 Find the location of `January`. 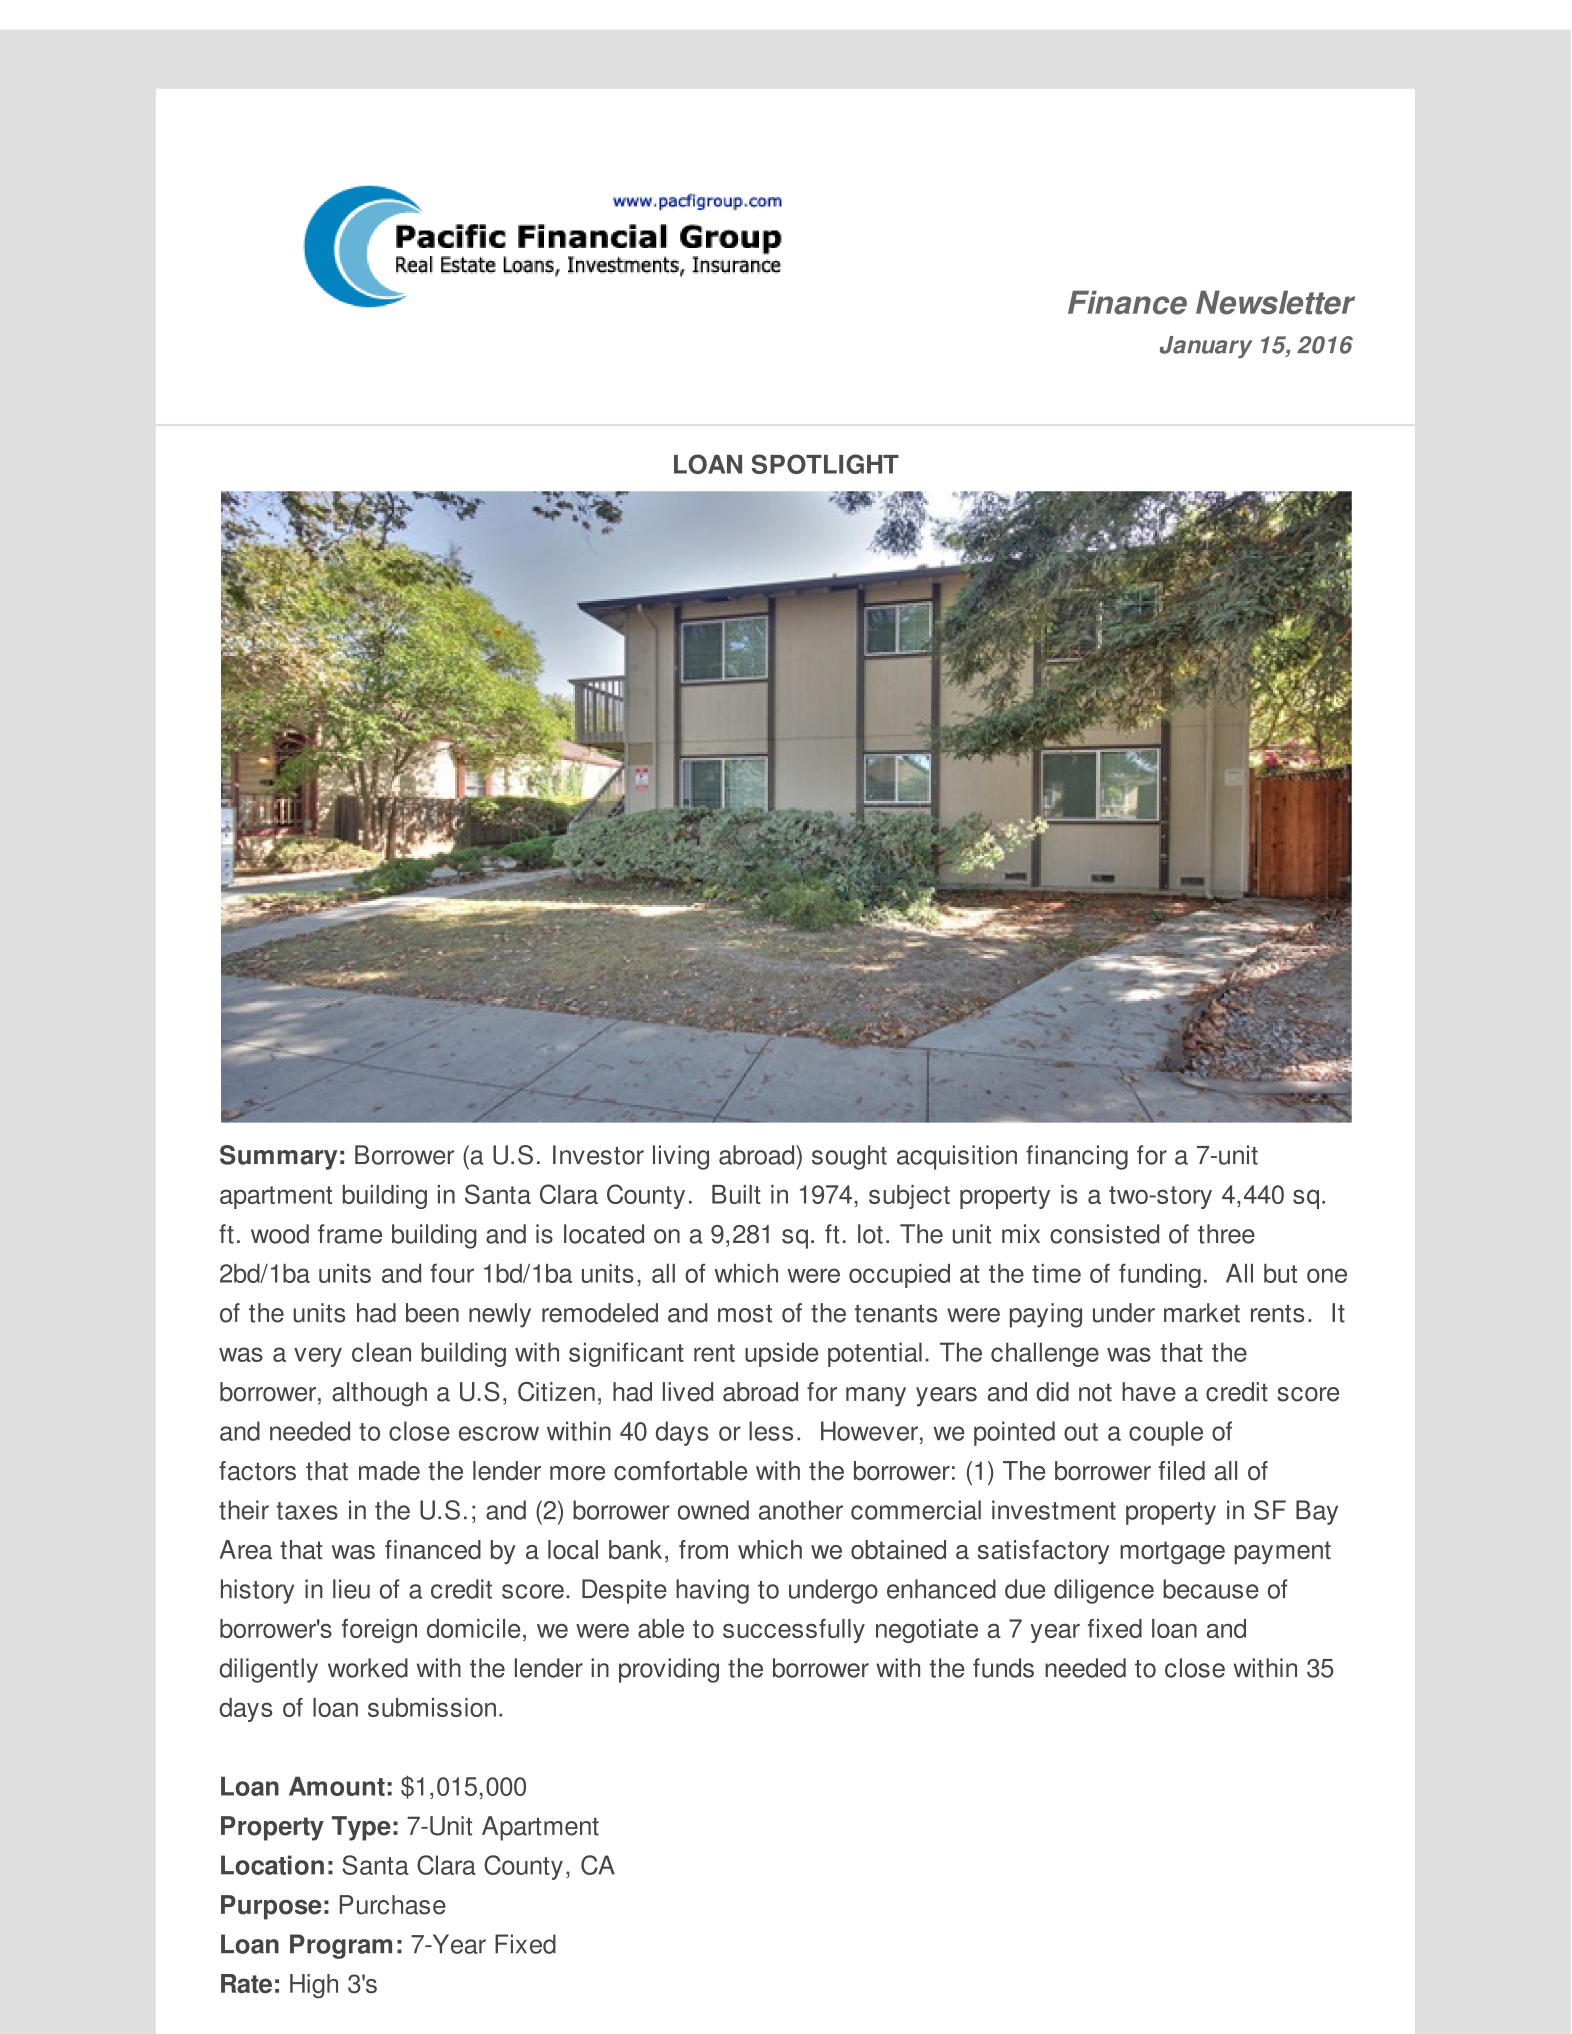

January is located at coordinates (1206, 347).
